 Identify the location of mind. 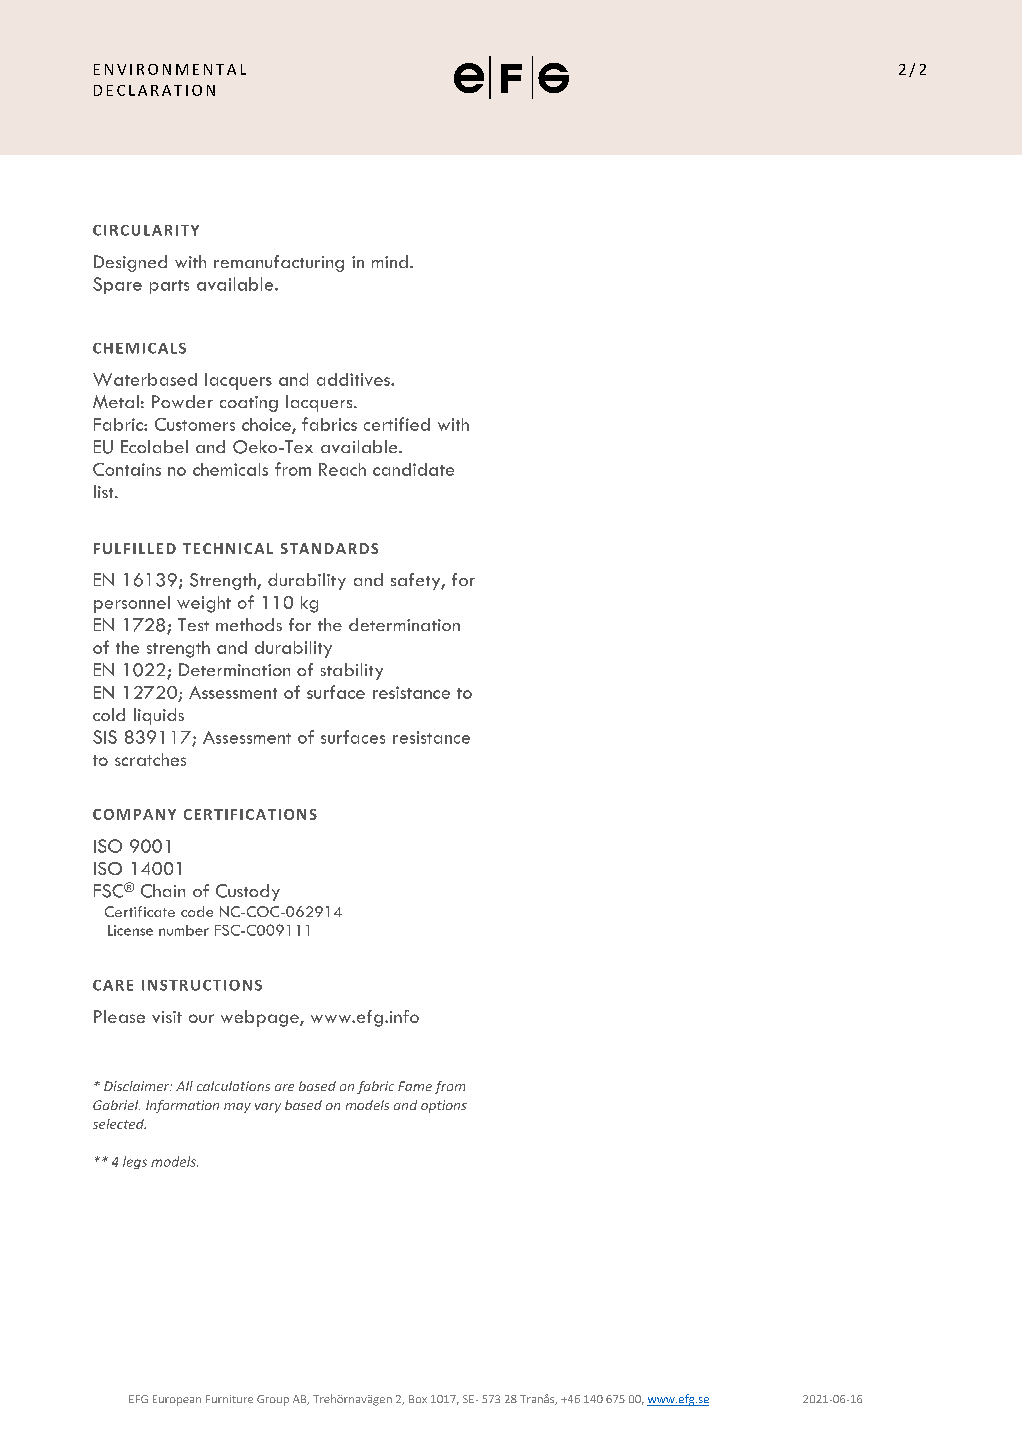
(390, 261).
